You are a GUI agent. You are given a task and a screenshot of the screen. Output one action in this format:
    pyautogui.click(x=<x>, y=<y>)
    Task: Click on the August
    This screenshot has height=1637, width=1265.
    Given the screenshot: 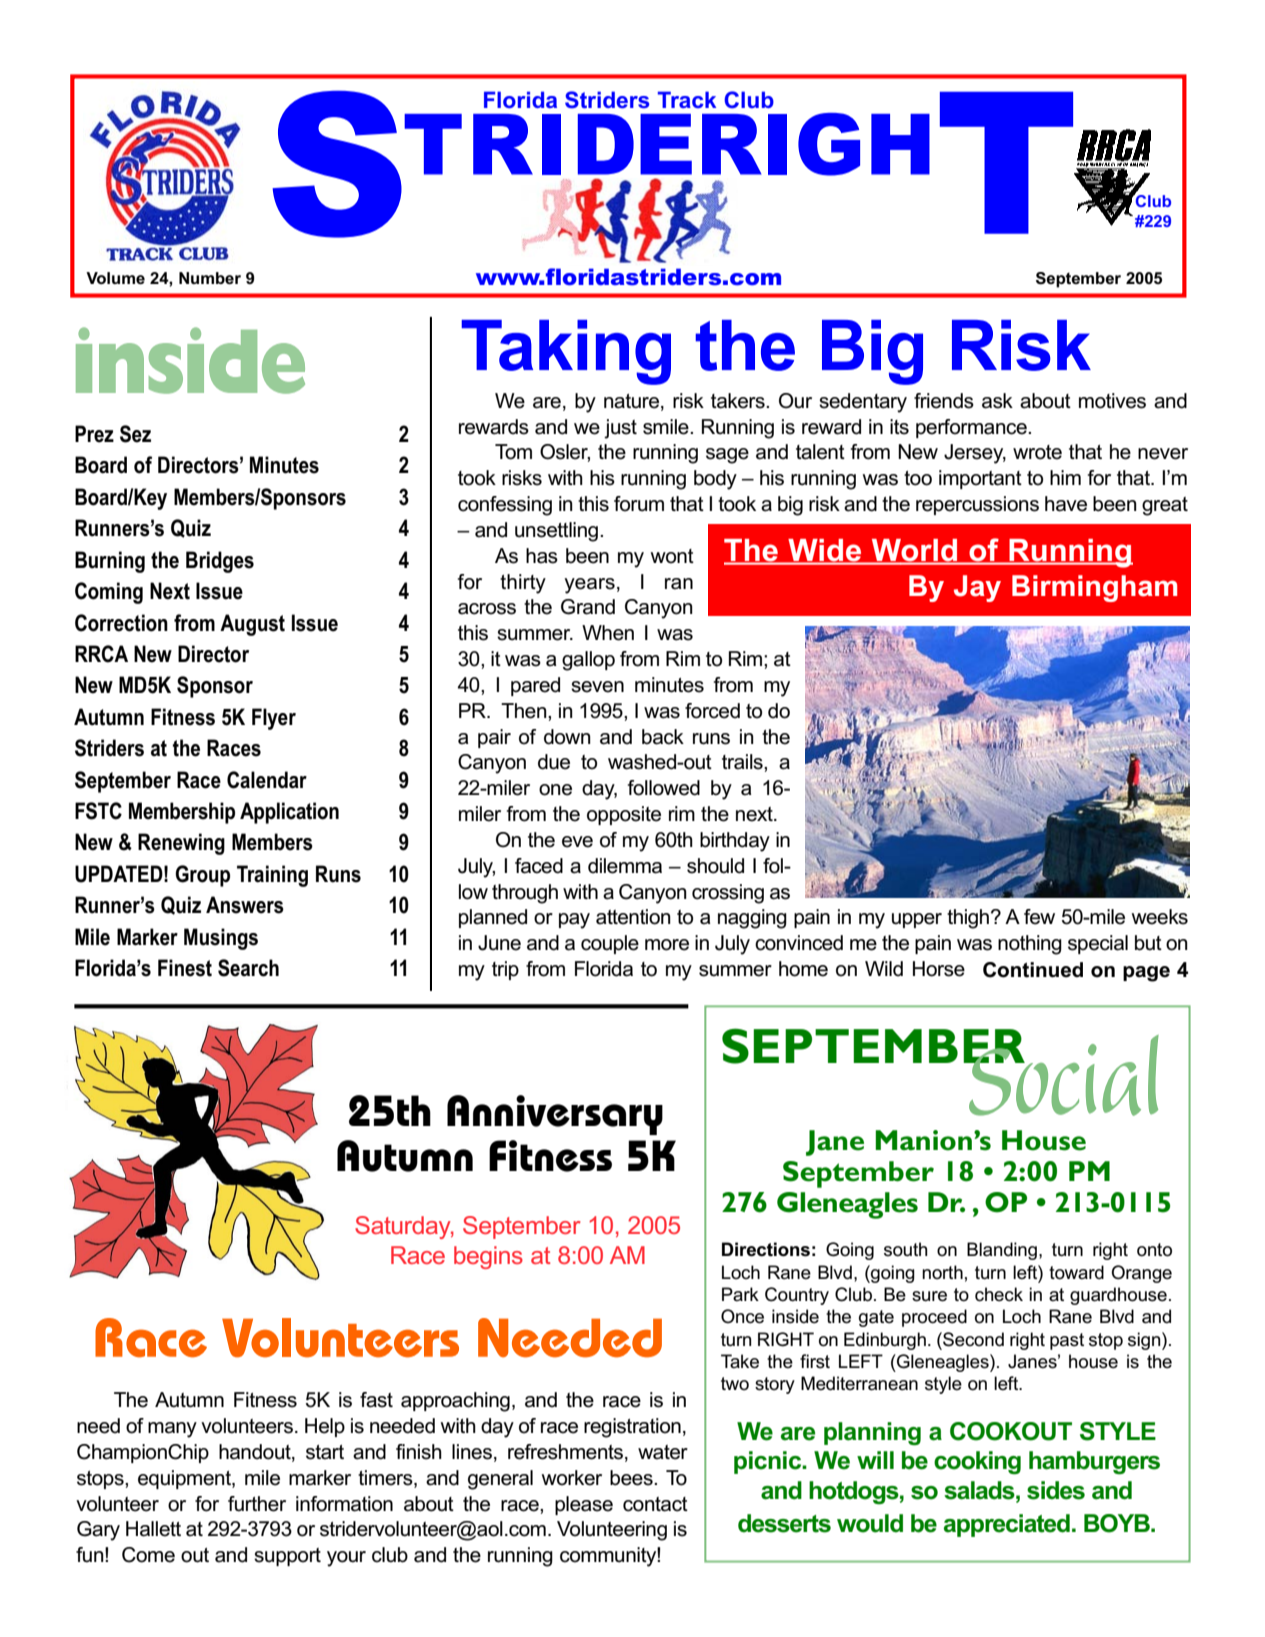 What is the action you would take?
    pyautogui.click(x=252, y=625)
